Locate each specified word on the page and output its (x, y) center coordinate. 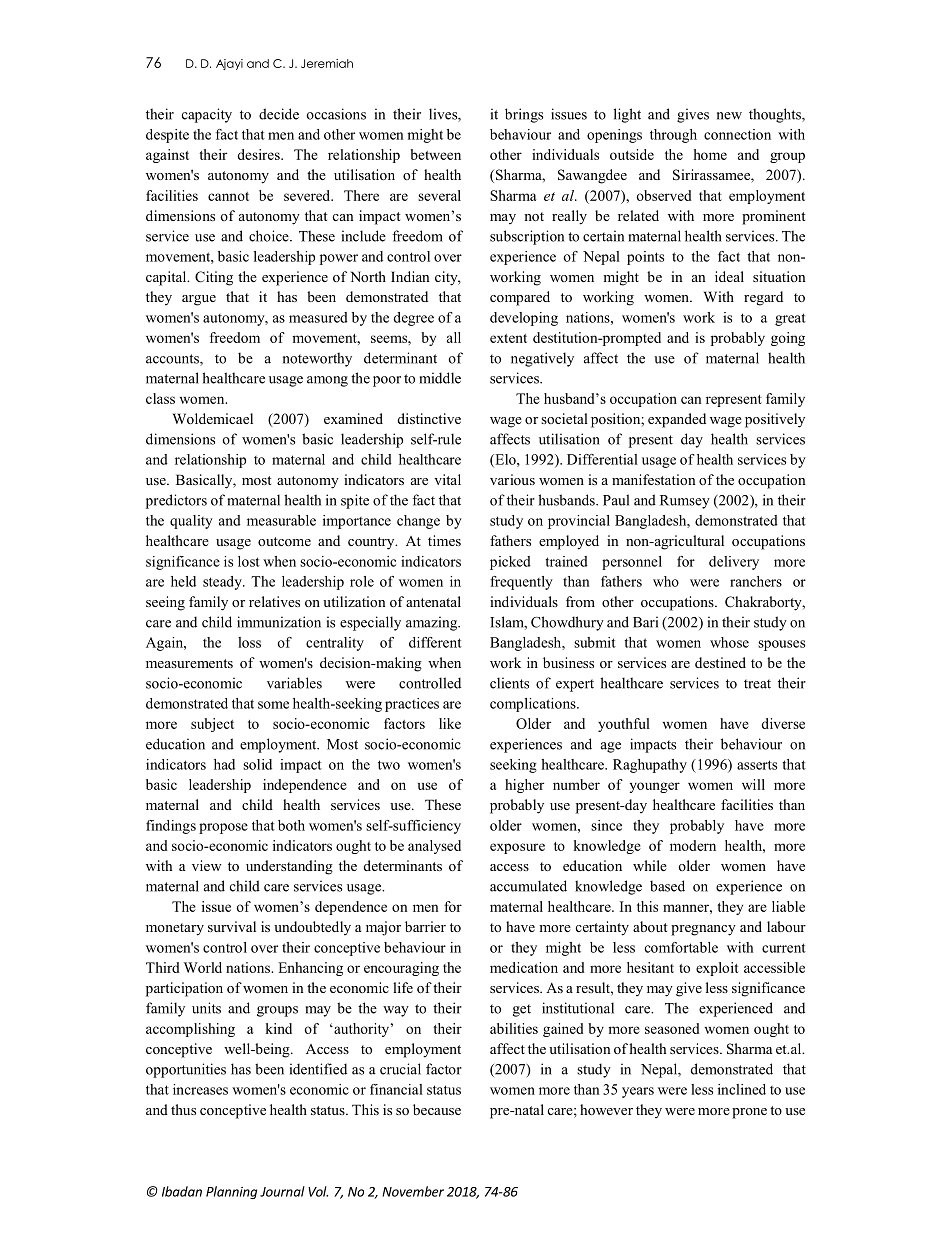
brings (524, 115)
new (729, 116)
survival (232, 926)
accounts (173, 360)
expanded (677, 420)
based (667, 886)
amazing (433, 623)
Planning (231, 1192)
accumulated (528, 886)
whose (729, 642)
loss (249, 642)
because (437, 1109)
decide (279, 114)
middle (440, 378)
